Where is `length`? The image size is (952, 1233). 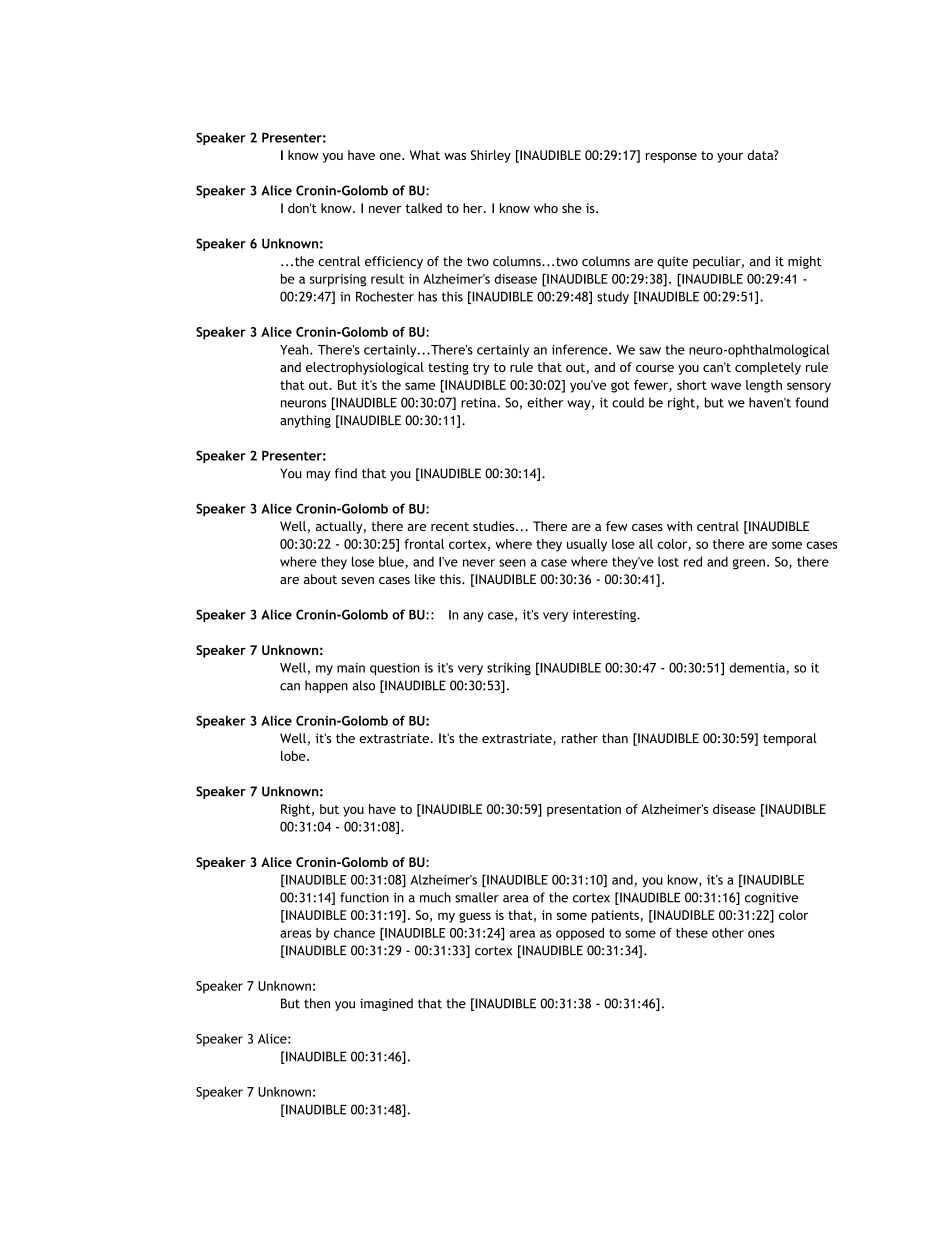
length is located at coordinates (764, 386).
